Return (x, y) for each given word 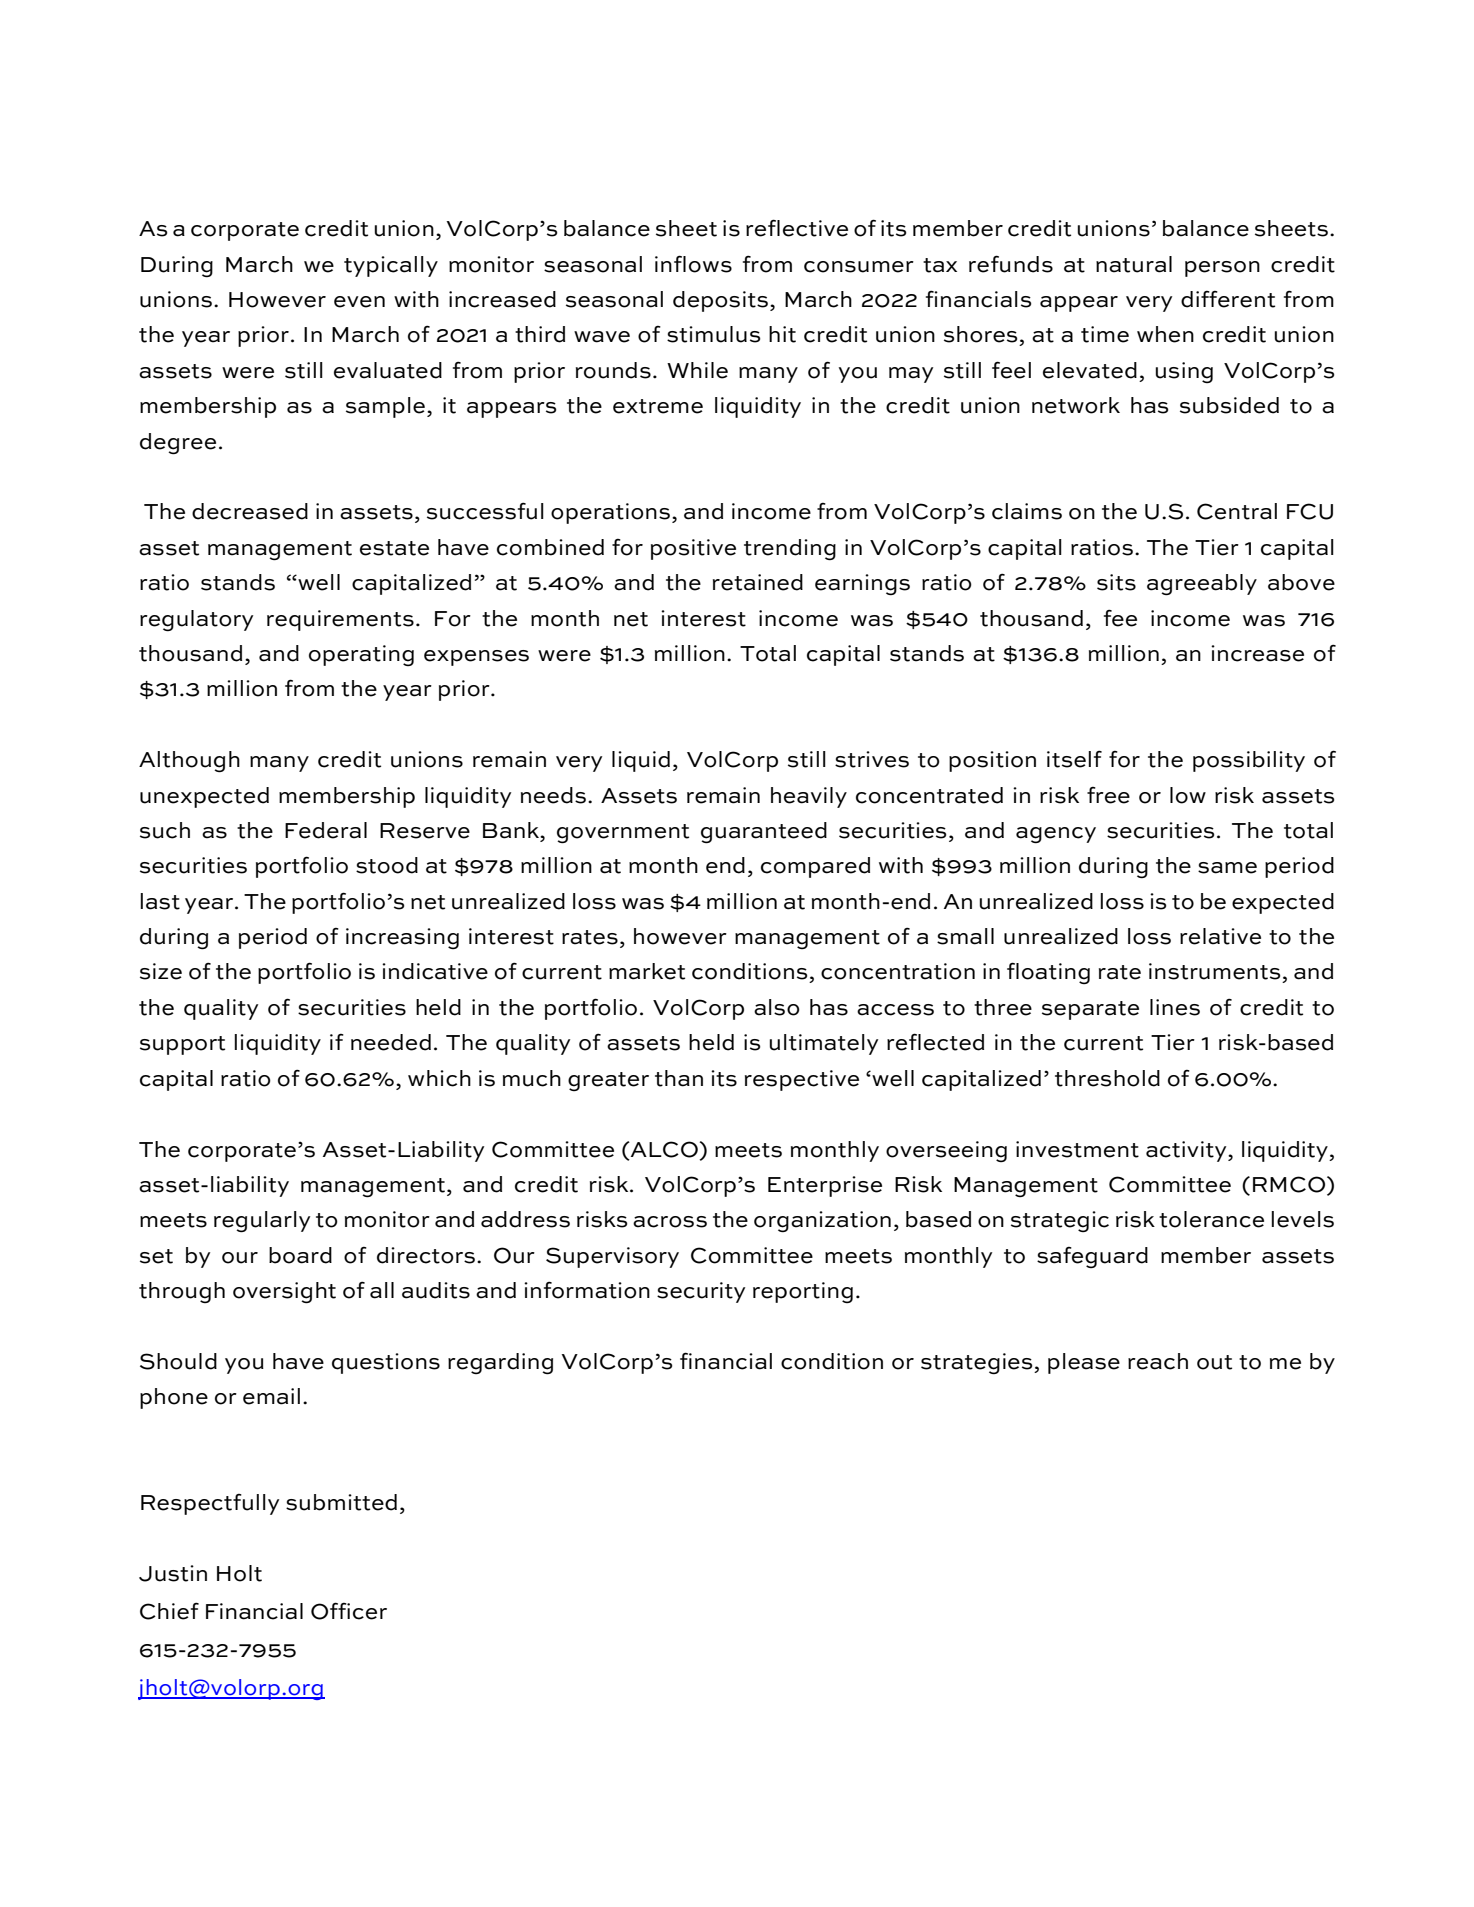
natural (1134, 264)
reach (1158, 1361)
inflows (693, 264)
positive (693, 549)
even (359, 302)
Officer (349, 1611)
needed (391, 1042)
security (701, 1292)
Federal (326, 830)
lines (1175, 1007)
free (1108, 795)
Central (1237, 511)
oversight (284, 1293)
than (679, 1078)
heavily (809, 797)
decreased (250, 511)
